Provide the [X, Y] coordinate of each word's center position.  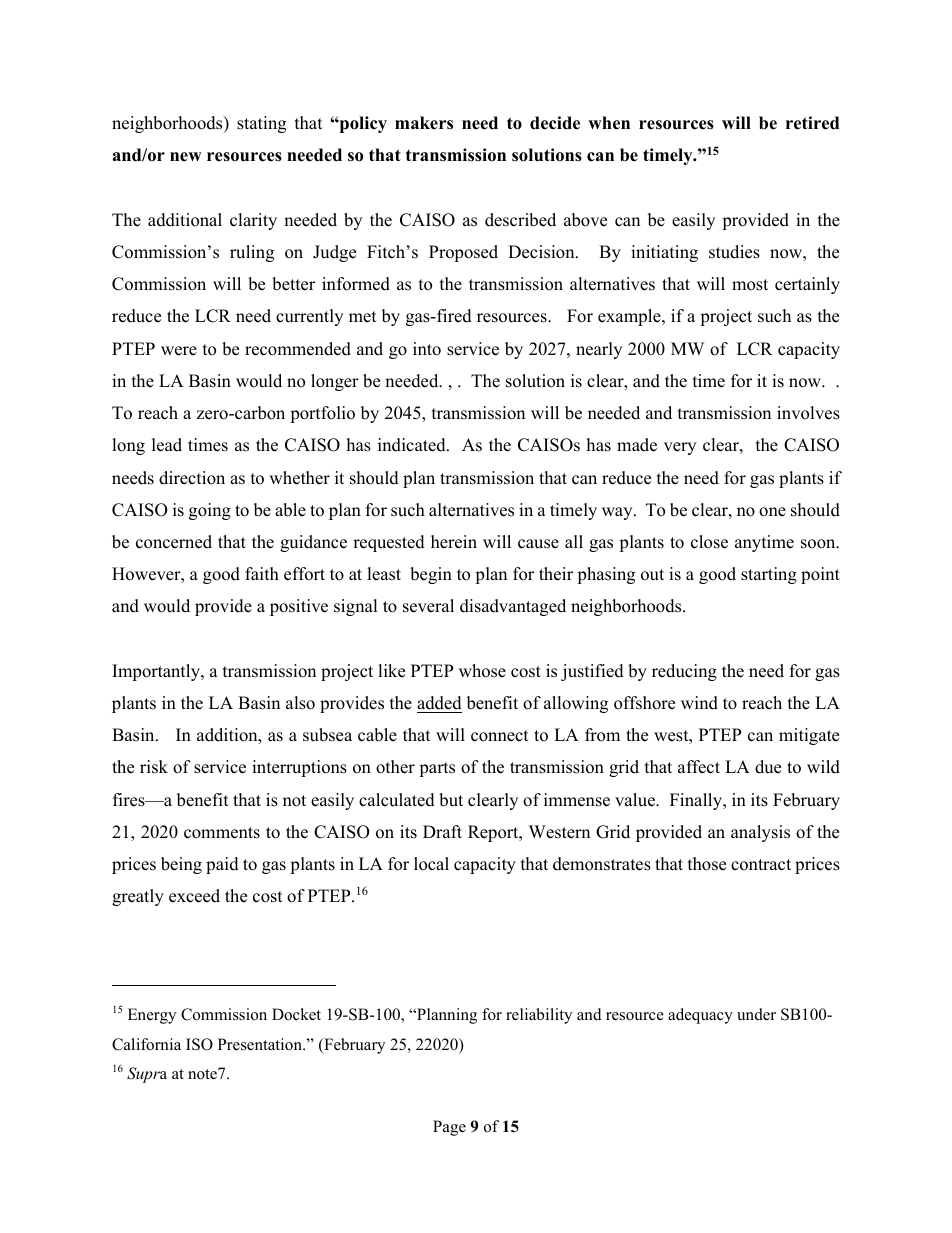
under [756, 1014]
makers [424, 123]
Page [449, 1128]
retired [812, 123]
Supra [147, 1075]
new [186, 157]
